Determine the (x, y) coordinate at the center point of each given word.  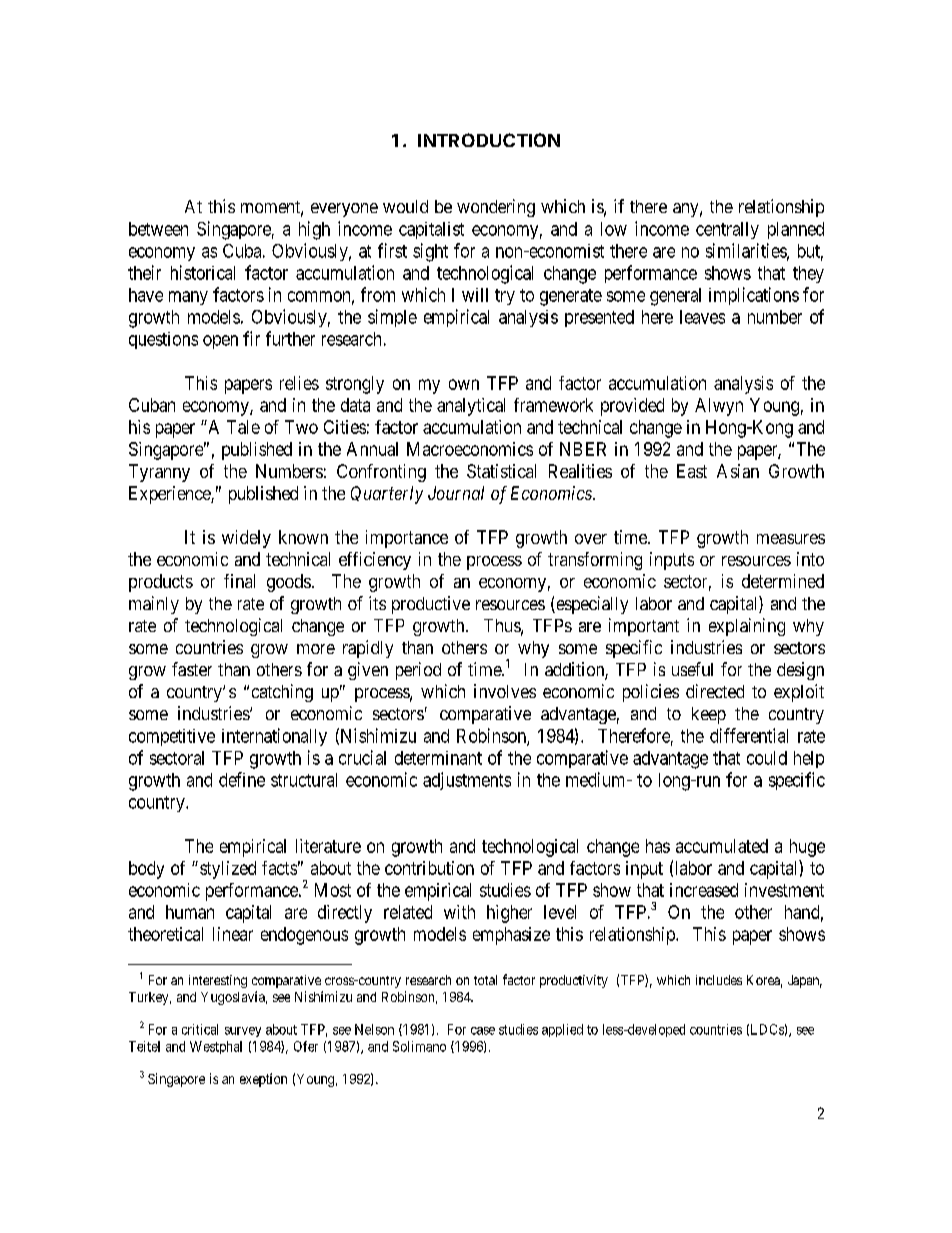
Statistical (501, 471)
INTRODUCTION (489, 140)
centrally (727, 230)
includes (719, 980)
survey (243, 1032)
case (483, 1031)
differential (749, 735)
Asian (738, 471)
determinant (438, 758)
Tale (243, 427)
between (158, 229)
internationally (274, 737)
